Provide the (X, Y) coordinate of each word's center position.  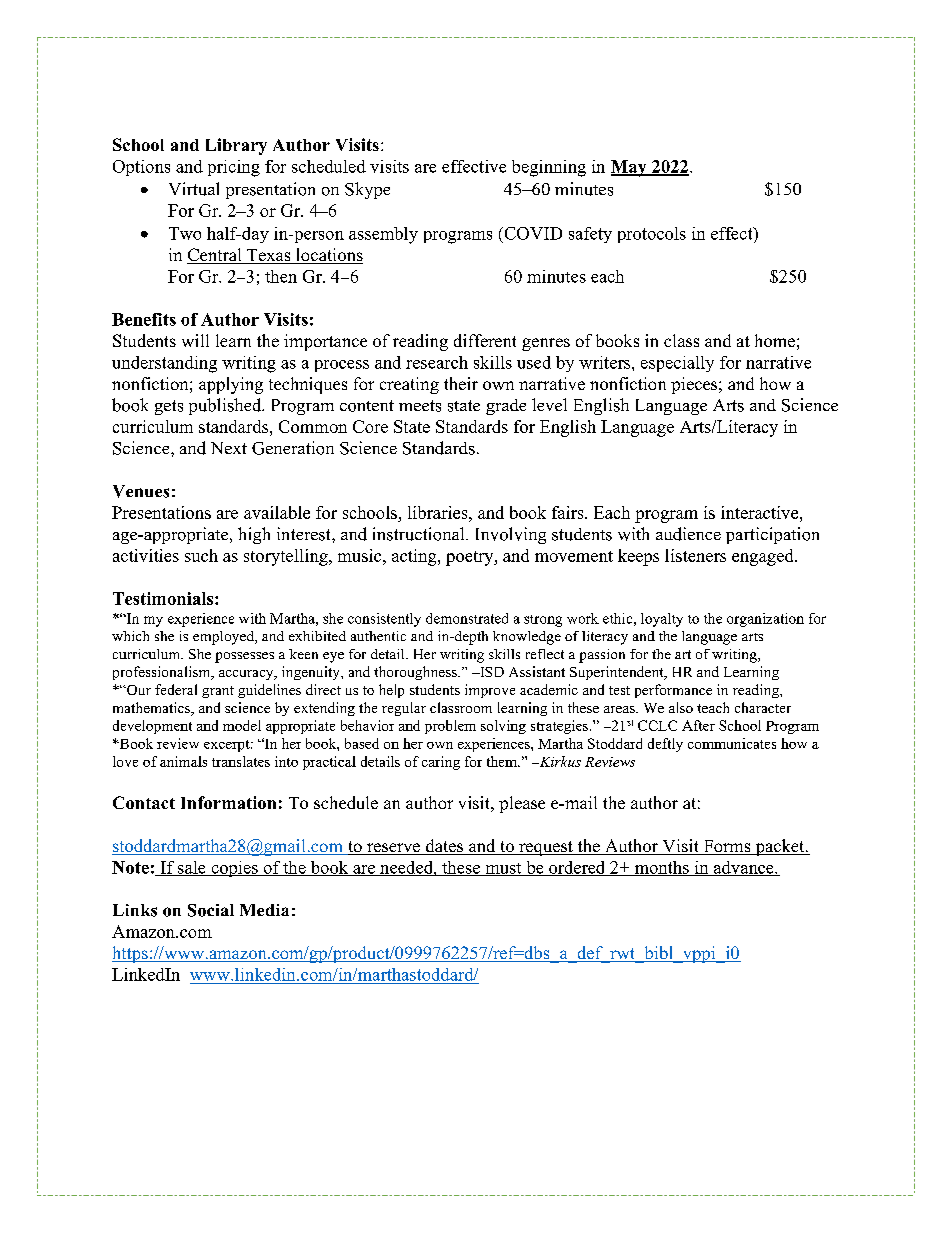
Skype (367, 190)
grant (218, 692)
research (437, 362)
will (195, 340)
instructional (420, 534)
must (503, 869)
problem (450, 727)
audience (688, 534)
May (630, 168)
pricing (234, 168)
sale (192, 868)
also (681, 707)
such (201, 555)
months (661, 868)
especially (677, 364)
